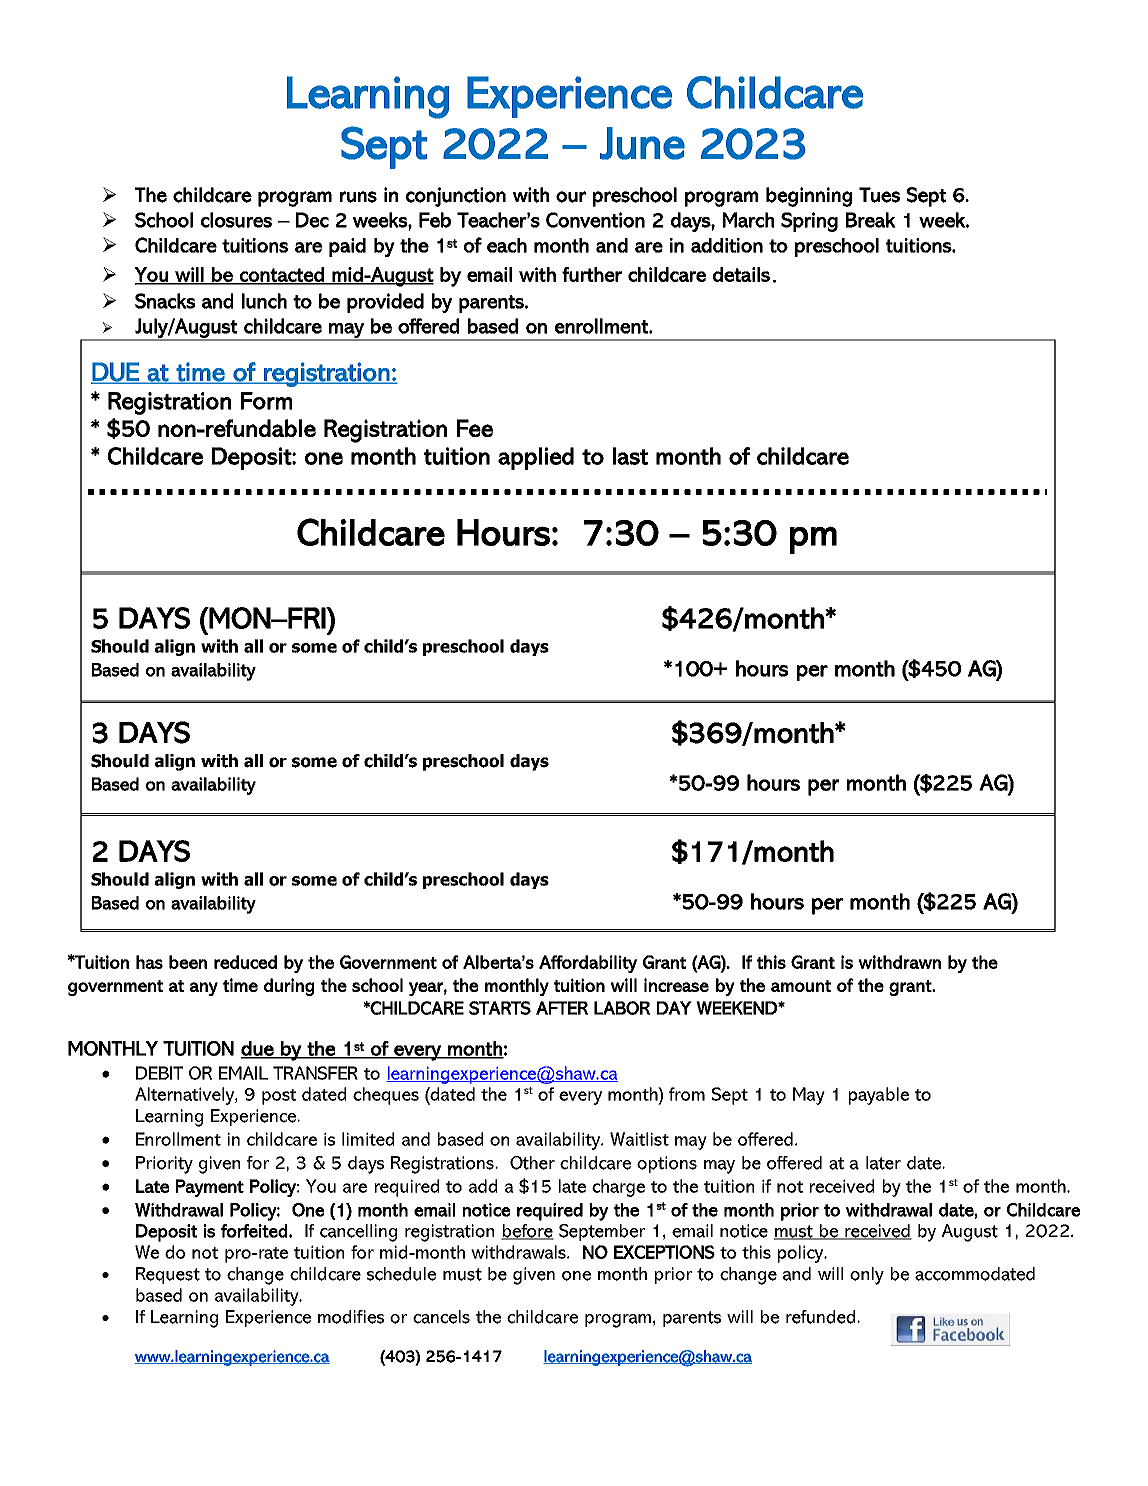 The image size is (1148, 1486). I want to click on closures, so click(236, 220).
